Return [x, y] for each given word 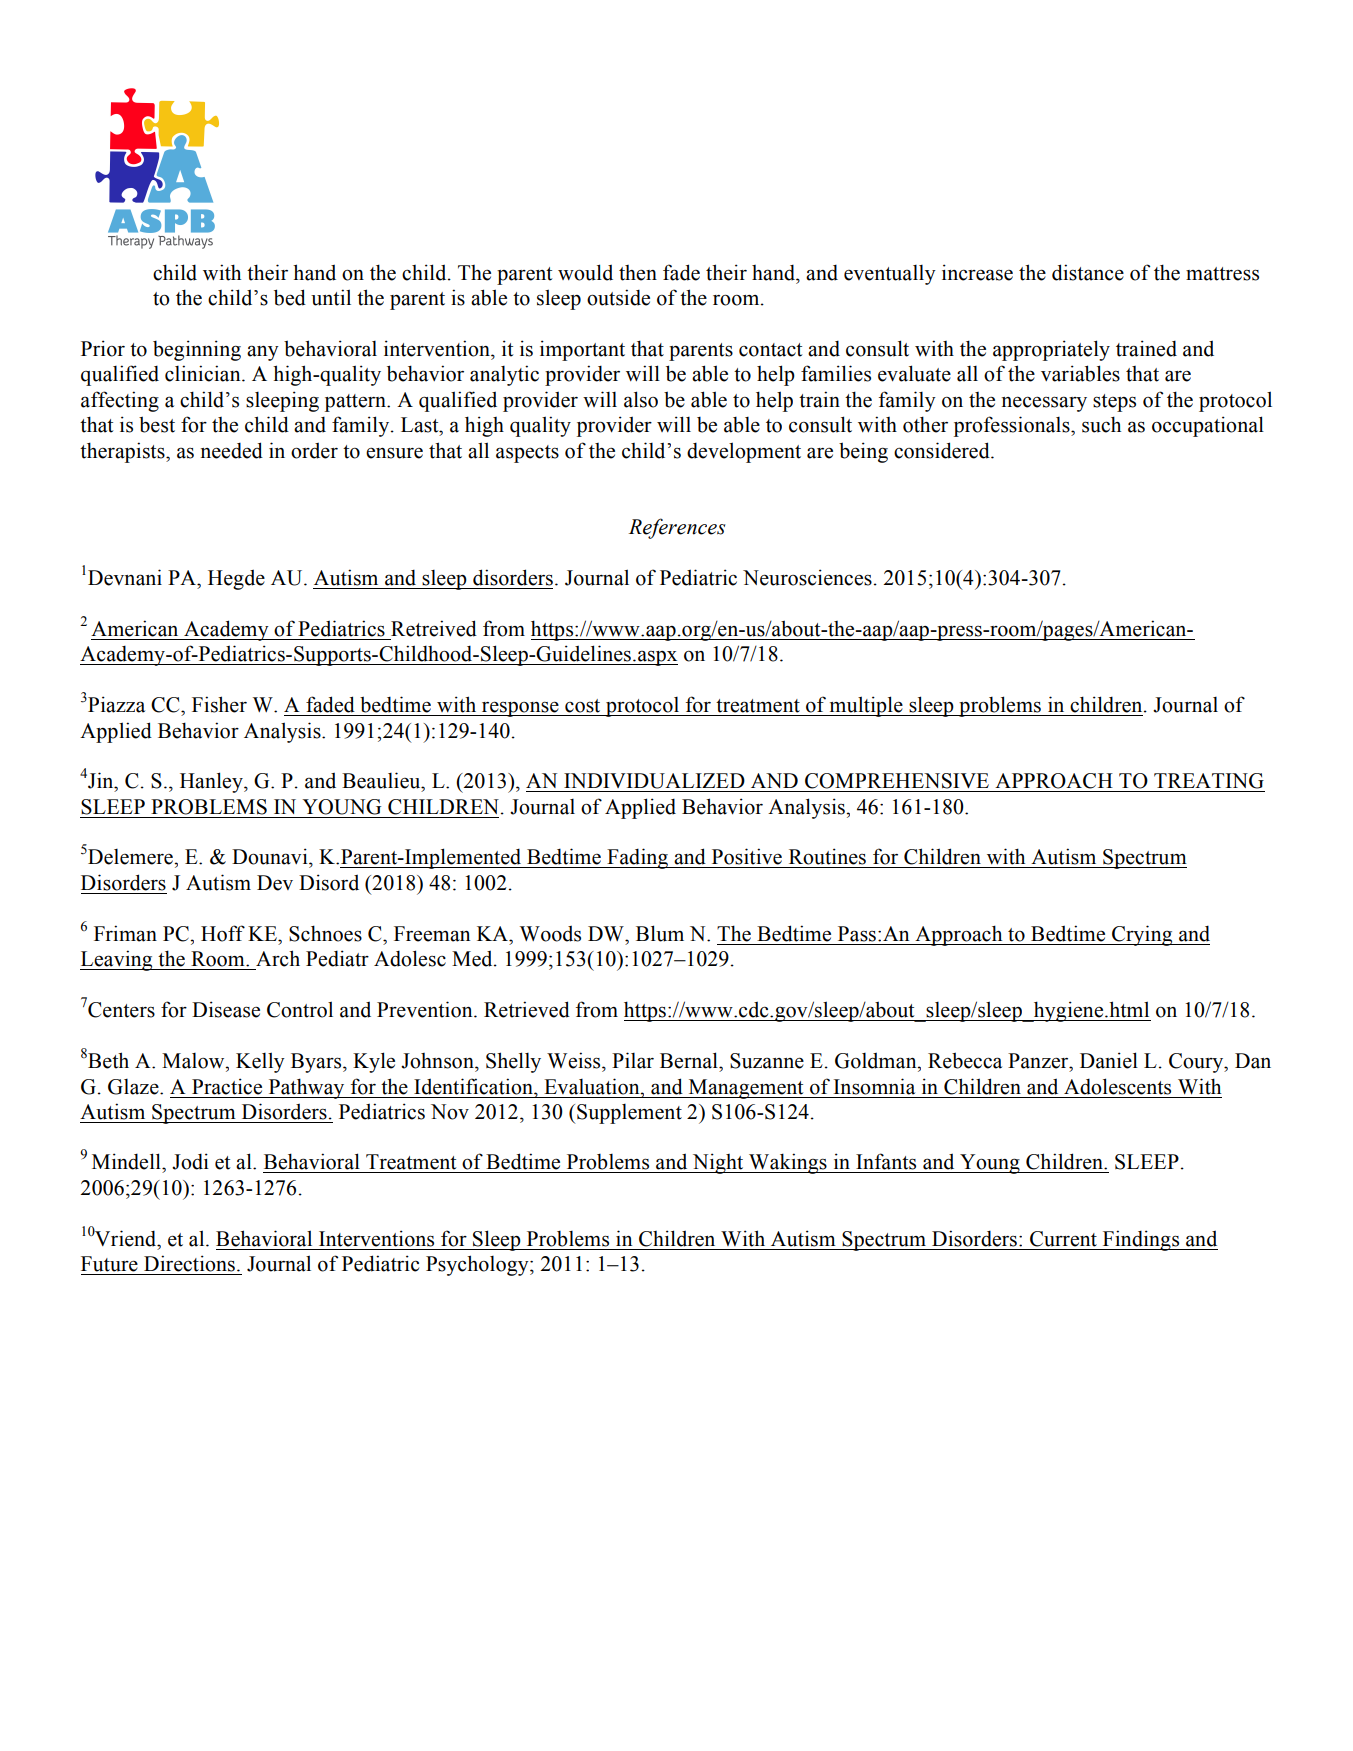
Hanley [212, 782]
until [331, 297]
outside [618, 297]
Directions [189, 1263]
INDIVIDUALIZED [654, 781]
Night [718, 1163]
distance [1088, 272]
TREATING [1209, 781]
